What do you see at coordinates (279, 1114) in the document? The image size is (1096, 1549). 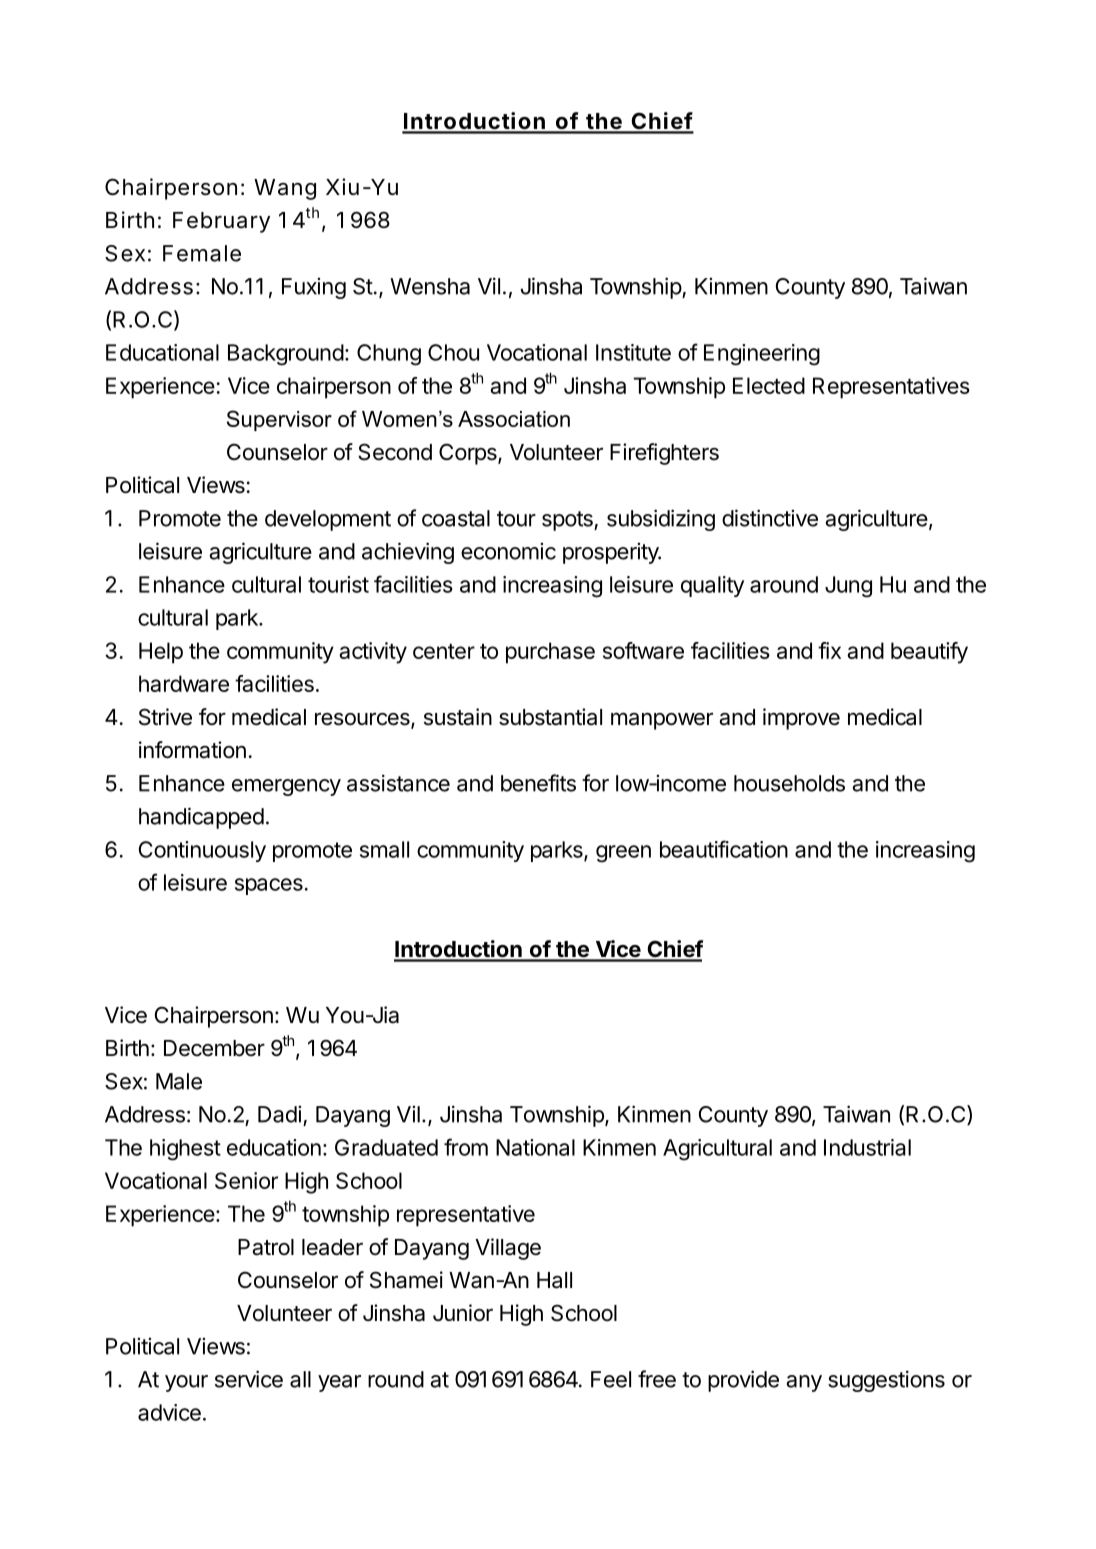 I see `Dadi` at bounding box center [279, 1114].
